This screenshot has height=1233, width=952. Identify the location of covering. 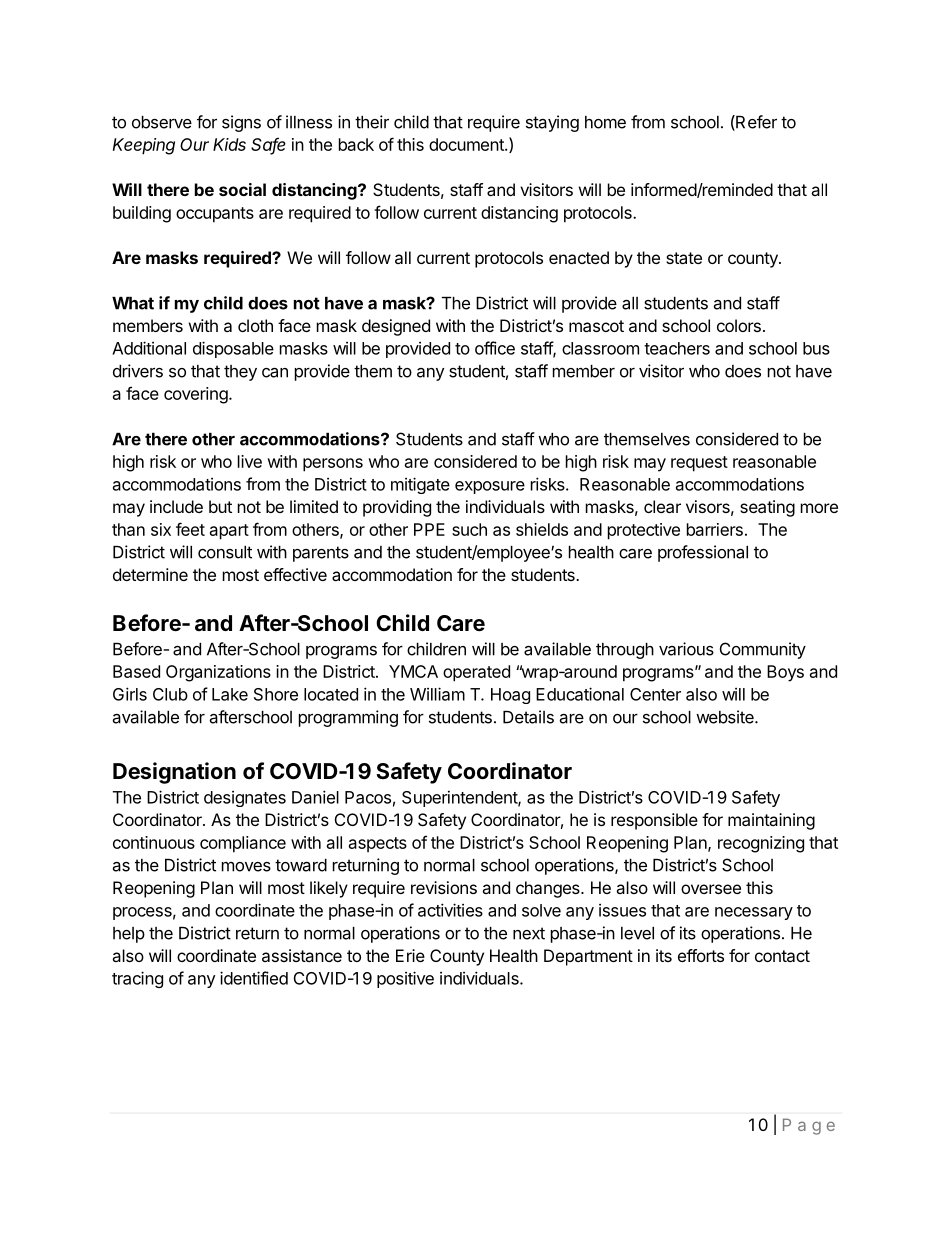
(197, 395).
